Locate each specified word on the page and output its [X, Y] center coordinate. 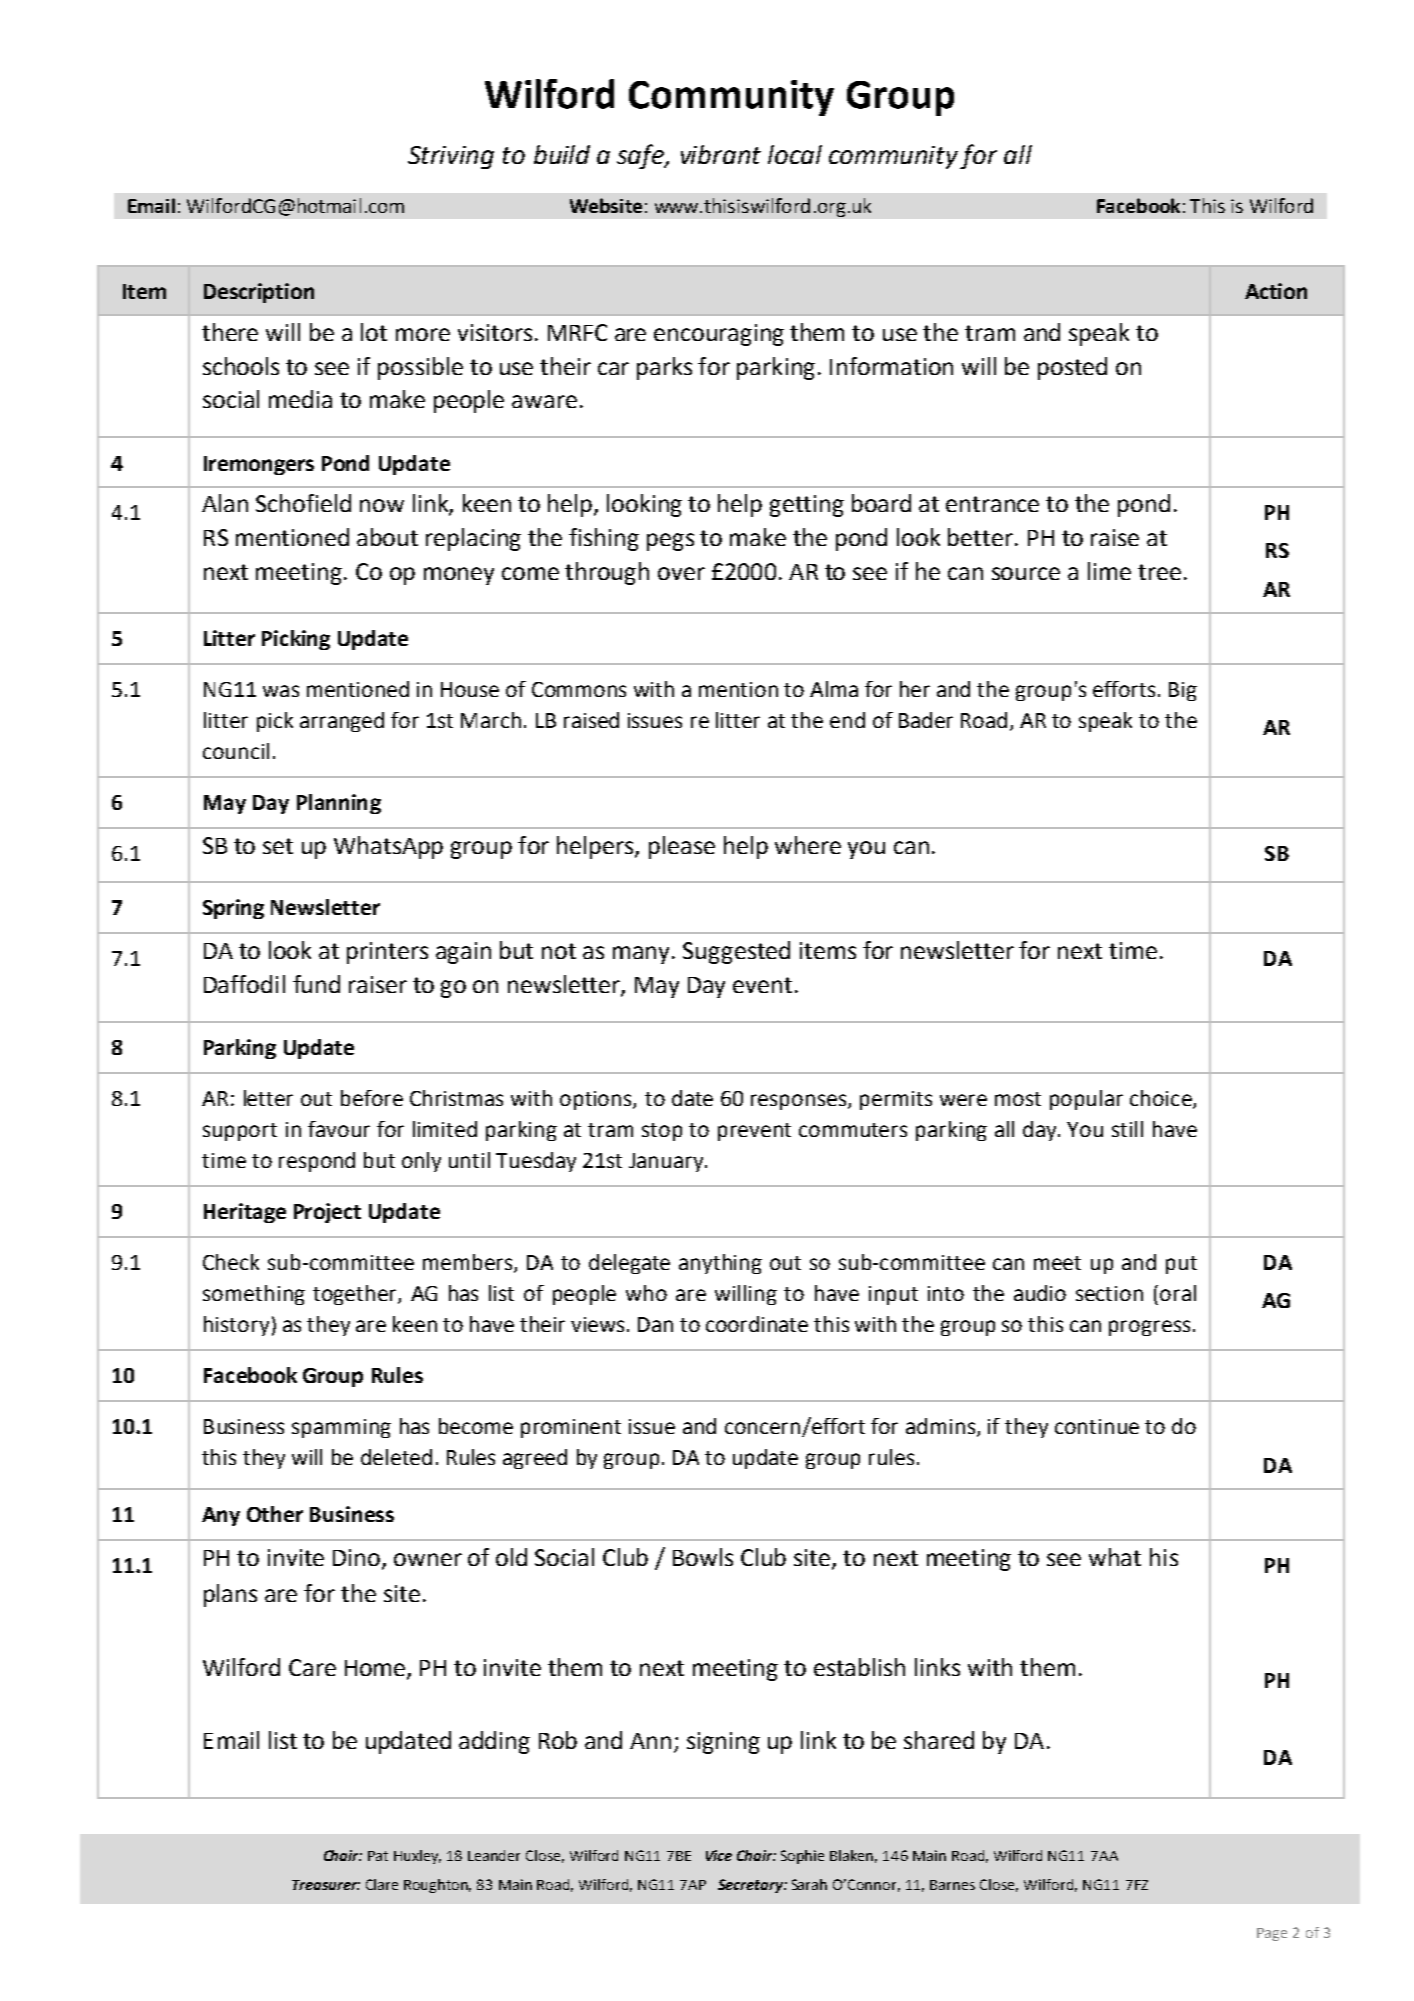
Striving [451, 157]
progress [1149, 1328]
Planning [339, 804]
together [356, 1295]
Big [1183, 691]
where [808, 845]
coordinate [757, 1324]
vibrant [721, 154]
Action [1276, 291]
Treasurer [326, 1885]
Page [1272, 1934]
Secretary [751, 1886]
